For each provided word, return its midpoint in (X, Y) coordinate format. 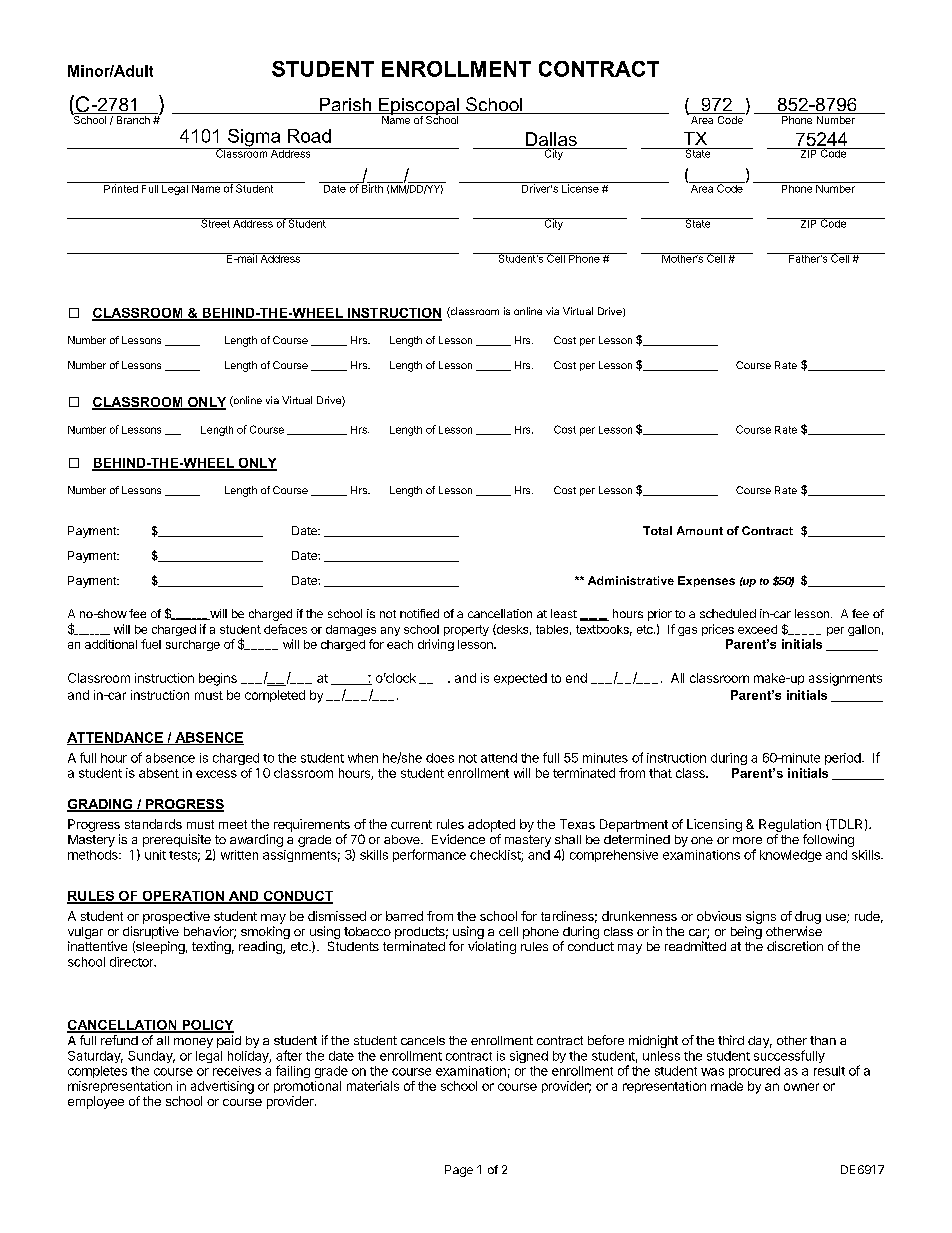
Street (215, 223)
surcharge (193, 645)
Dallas (551, 140)
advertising (222, 1087)
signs (761, 917)
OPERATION (183, 897)
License (580, 187)
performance (429, 855)
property (466, 630)
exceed (757, 629)
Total (657, 530)
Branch (133, 120)
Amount (700, 530)
